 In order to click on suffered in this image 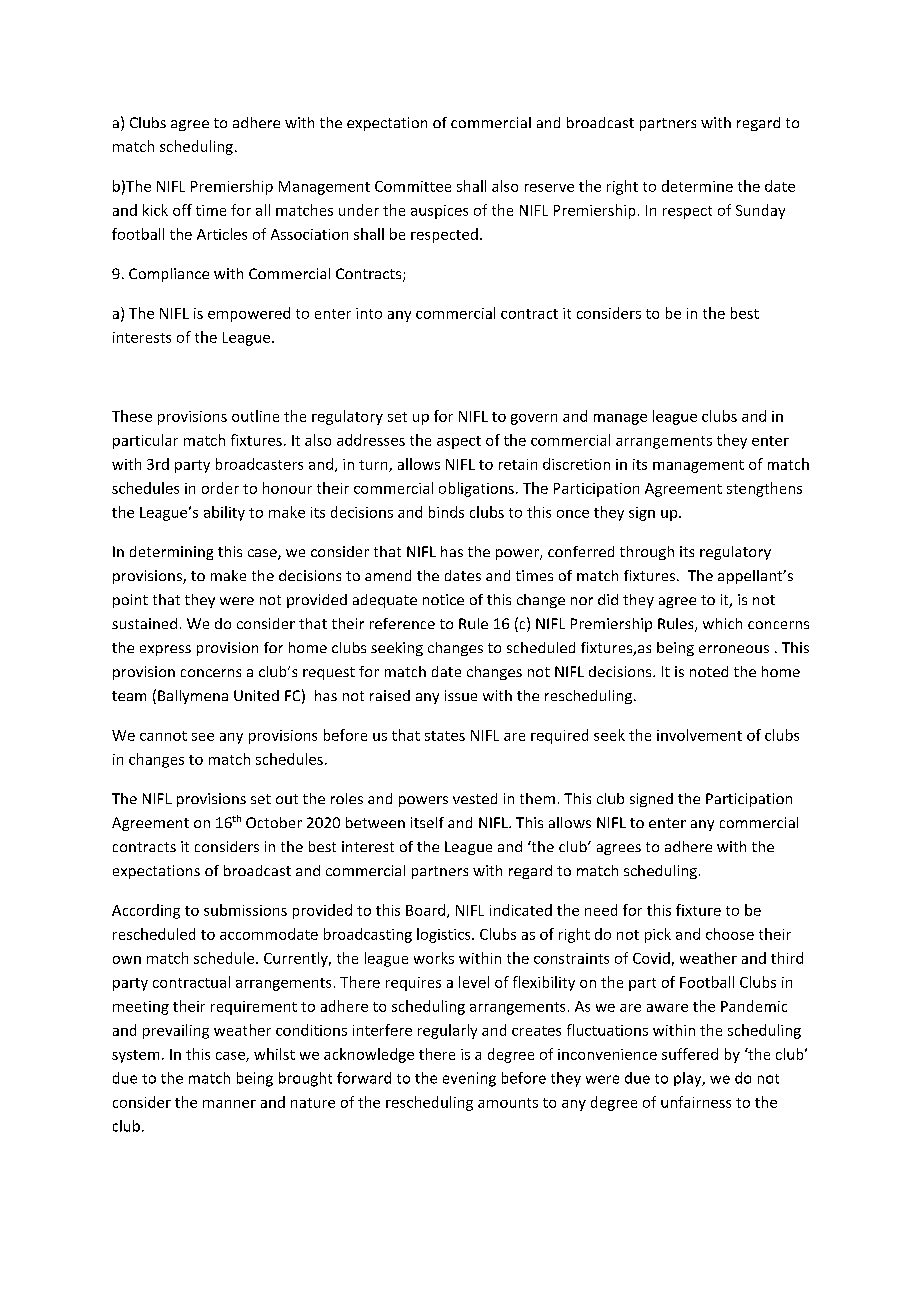, I will do `click(690, 1054)`.
